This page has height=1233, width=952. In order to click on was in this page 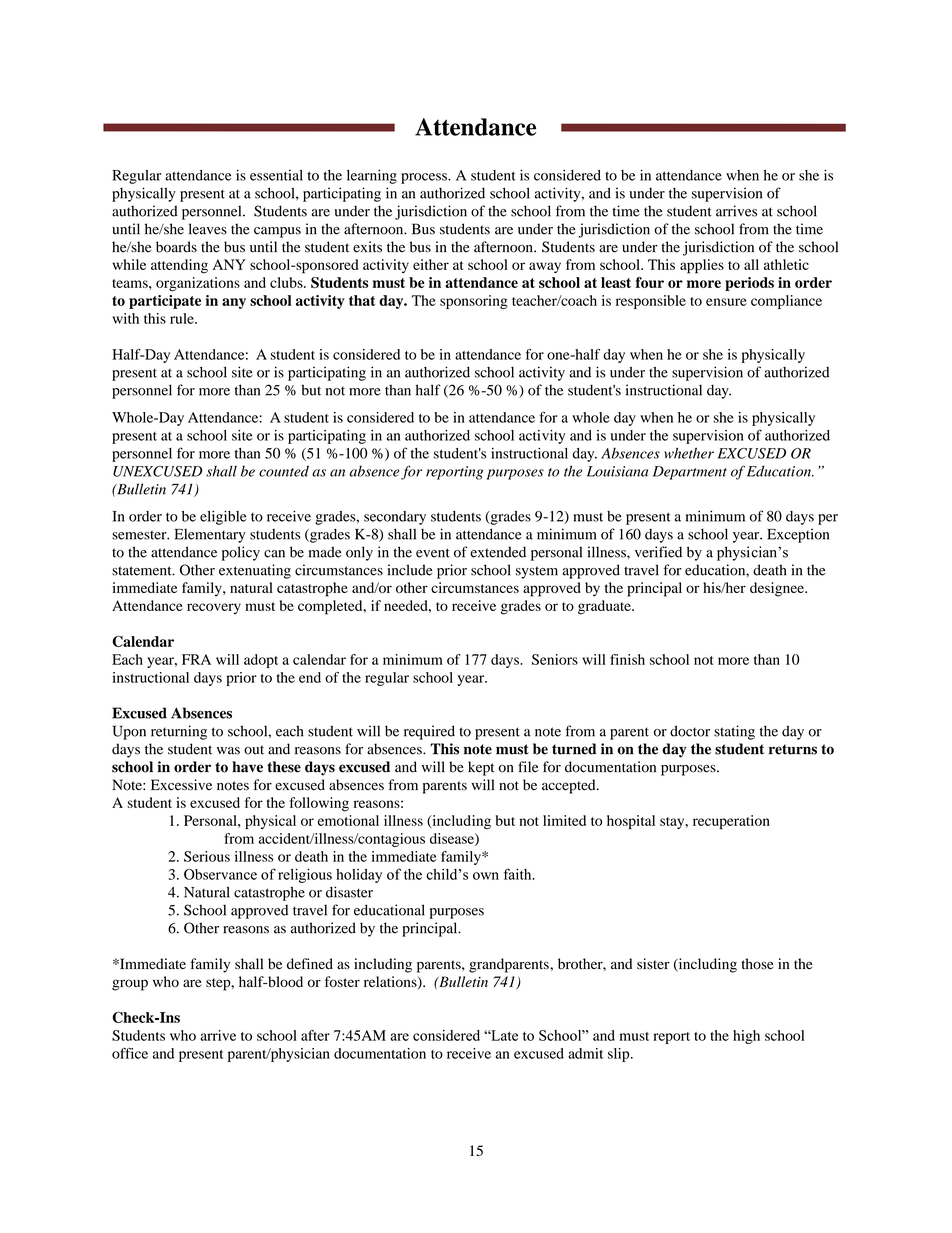, I will do `click(228, 751)`.
